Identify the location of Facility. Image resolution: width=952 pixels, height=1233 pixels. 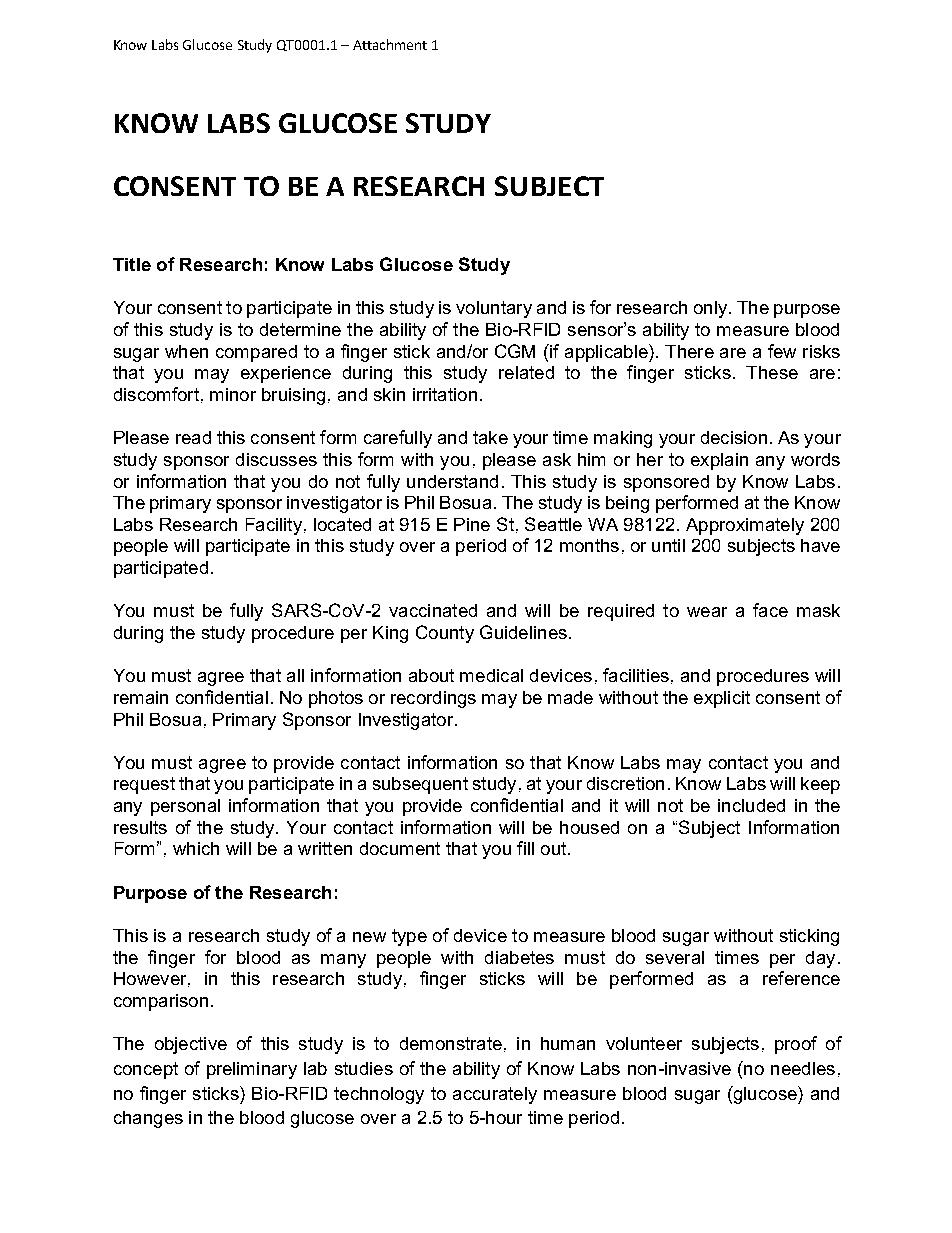
(274, 526).
